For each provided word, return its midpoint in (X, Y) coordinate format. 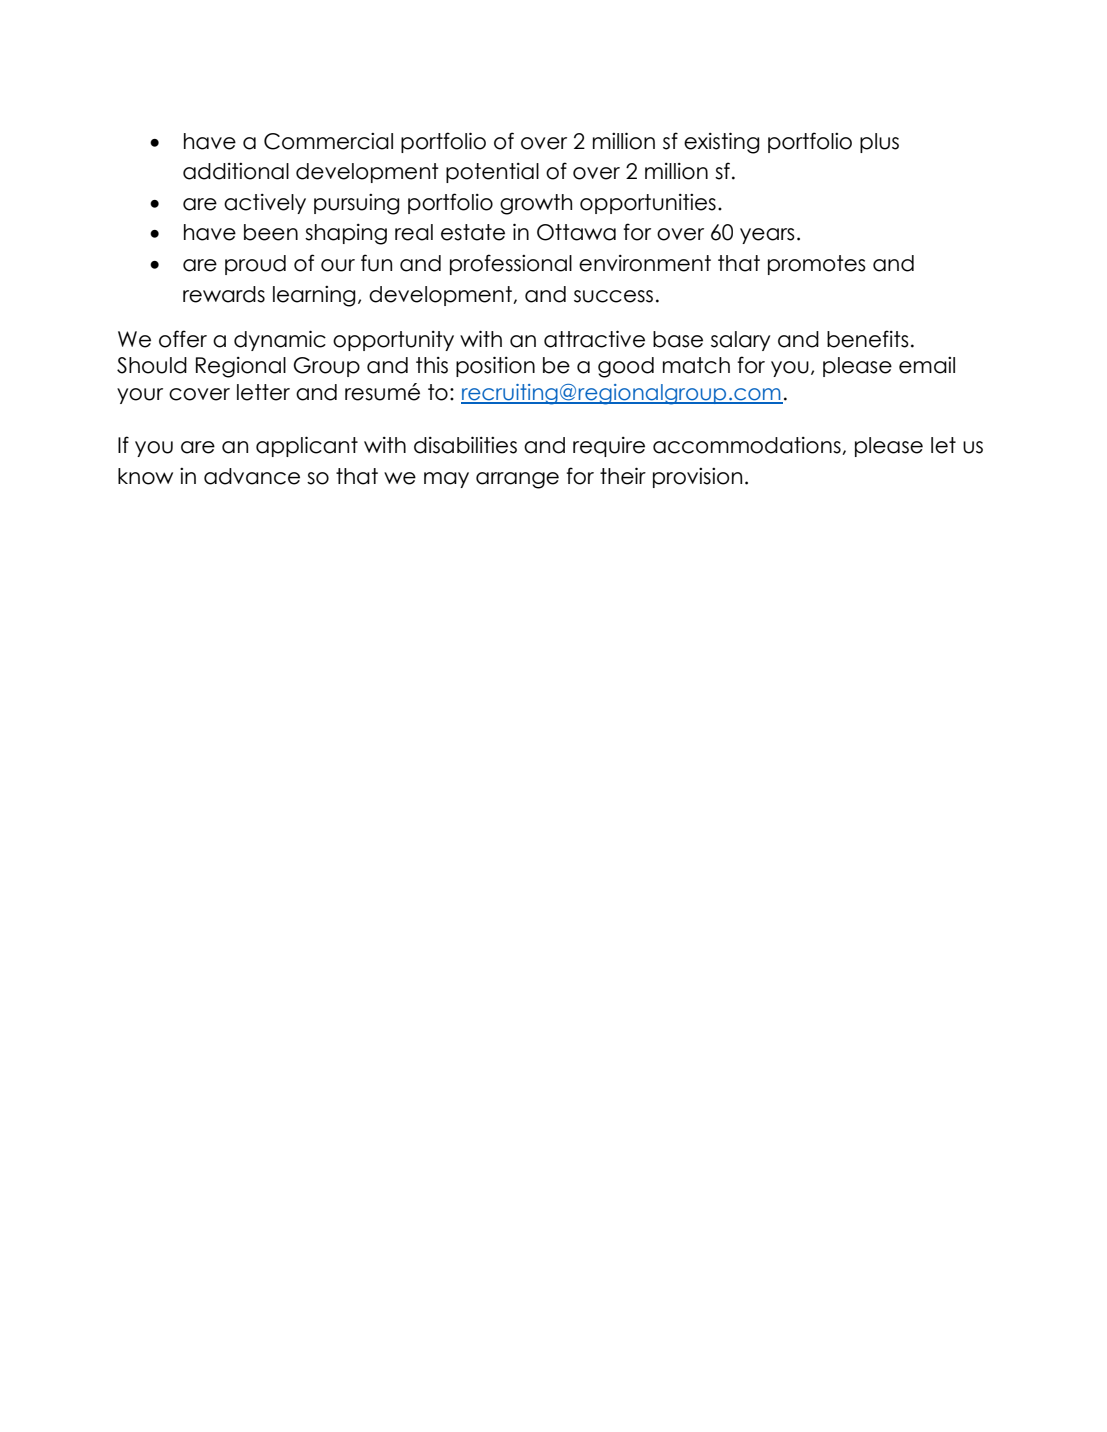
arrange (517, 480)
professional (511, 264)
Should (152, 365)
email (927, 365)
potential (492, 173)
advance (252, 476)
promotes (817, 265)
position (495, 366)
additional (236, 171)
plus (879, 143)
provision (697, 478)
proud (255, 265)
